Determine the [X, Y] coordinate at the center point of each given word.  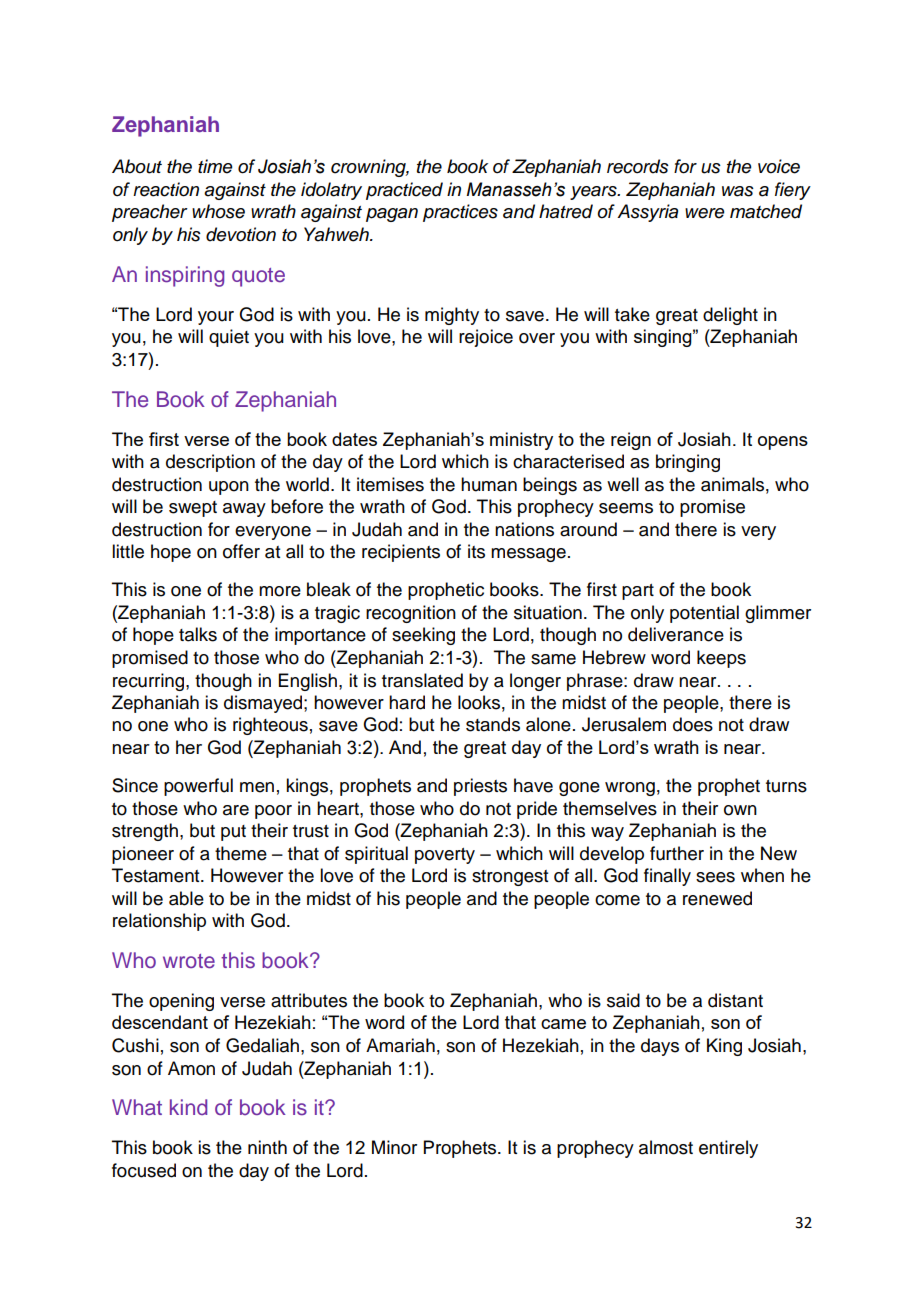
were [705, 213]
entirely [728, 1149]
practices [460, 213]
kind [188, 1107]
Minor [394, 1147]
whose [218, 211]
